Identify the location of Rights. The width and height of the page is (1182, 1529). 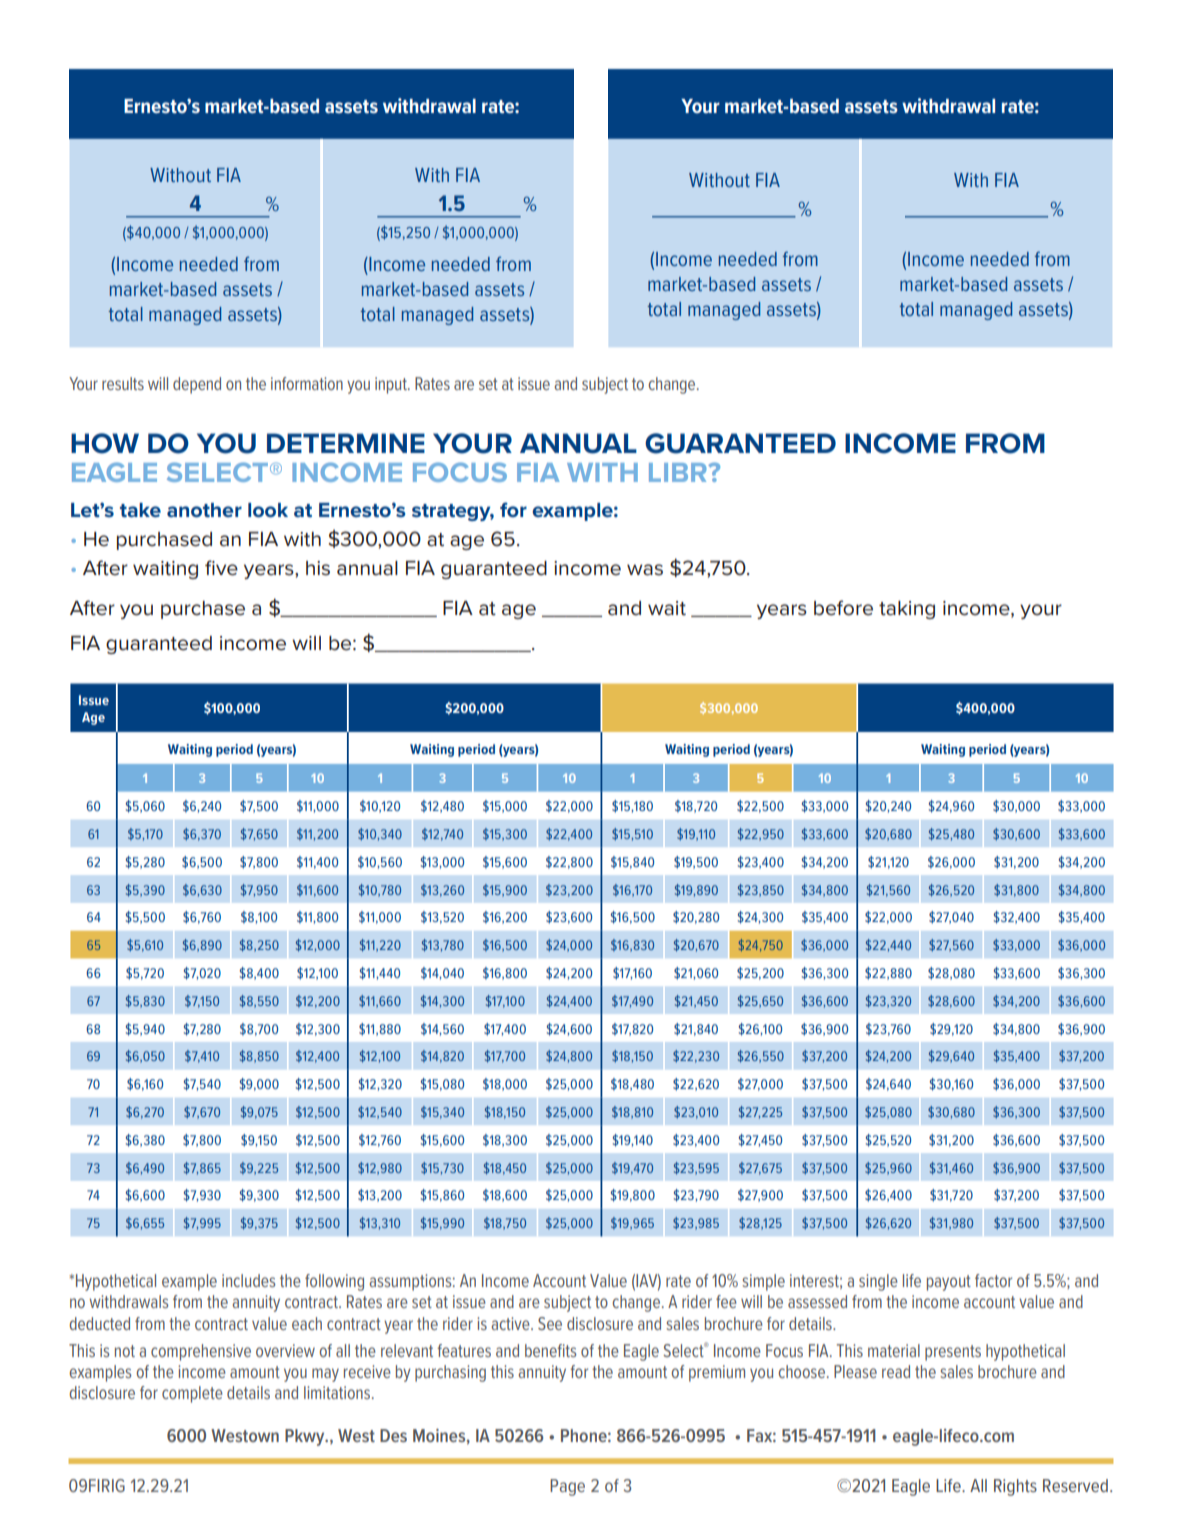
(1015, 1487).
